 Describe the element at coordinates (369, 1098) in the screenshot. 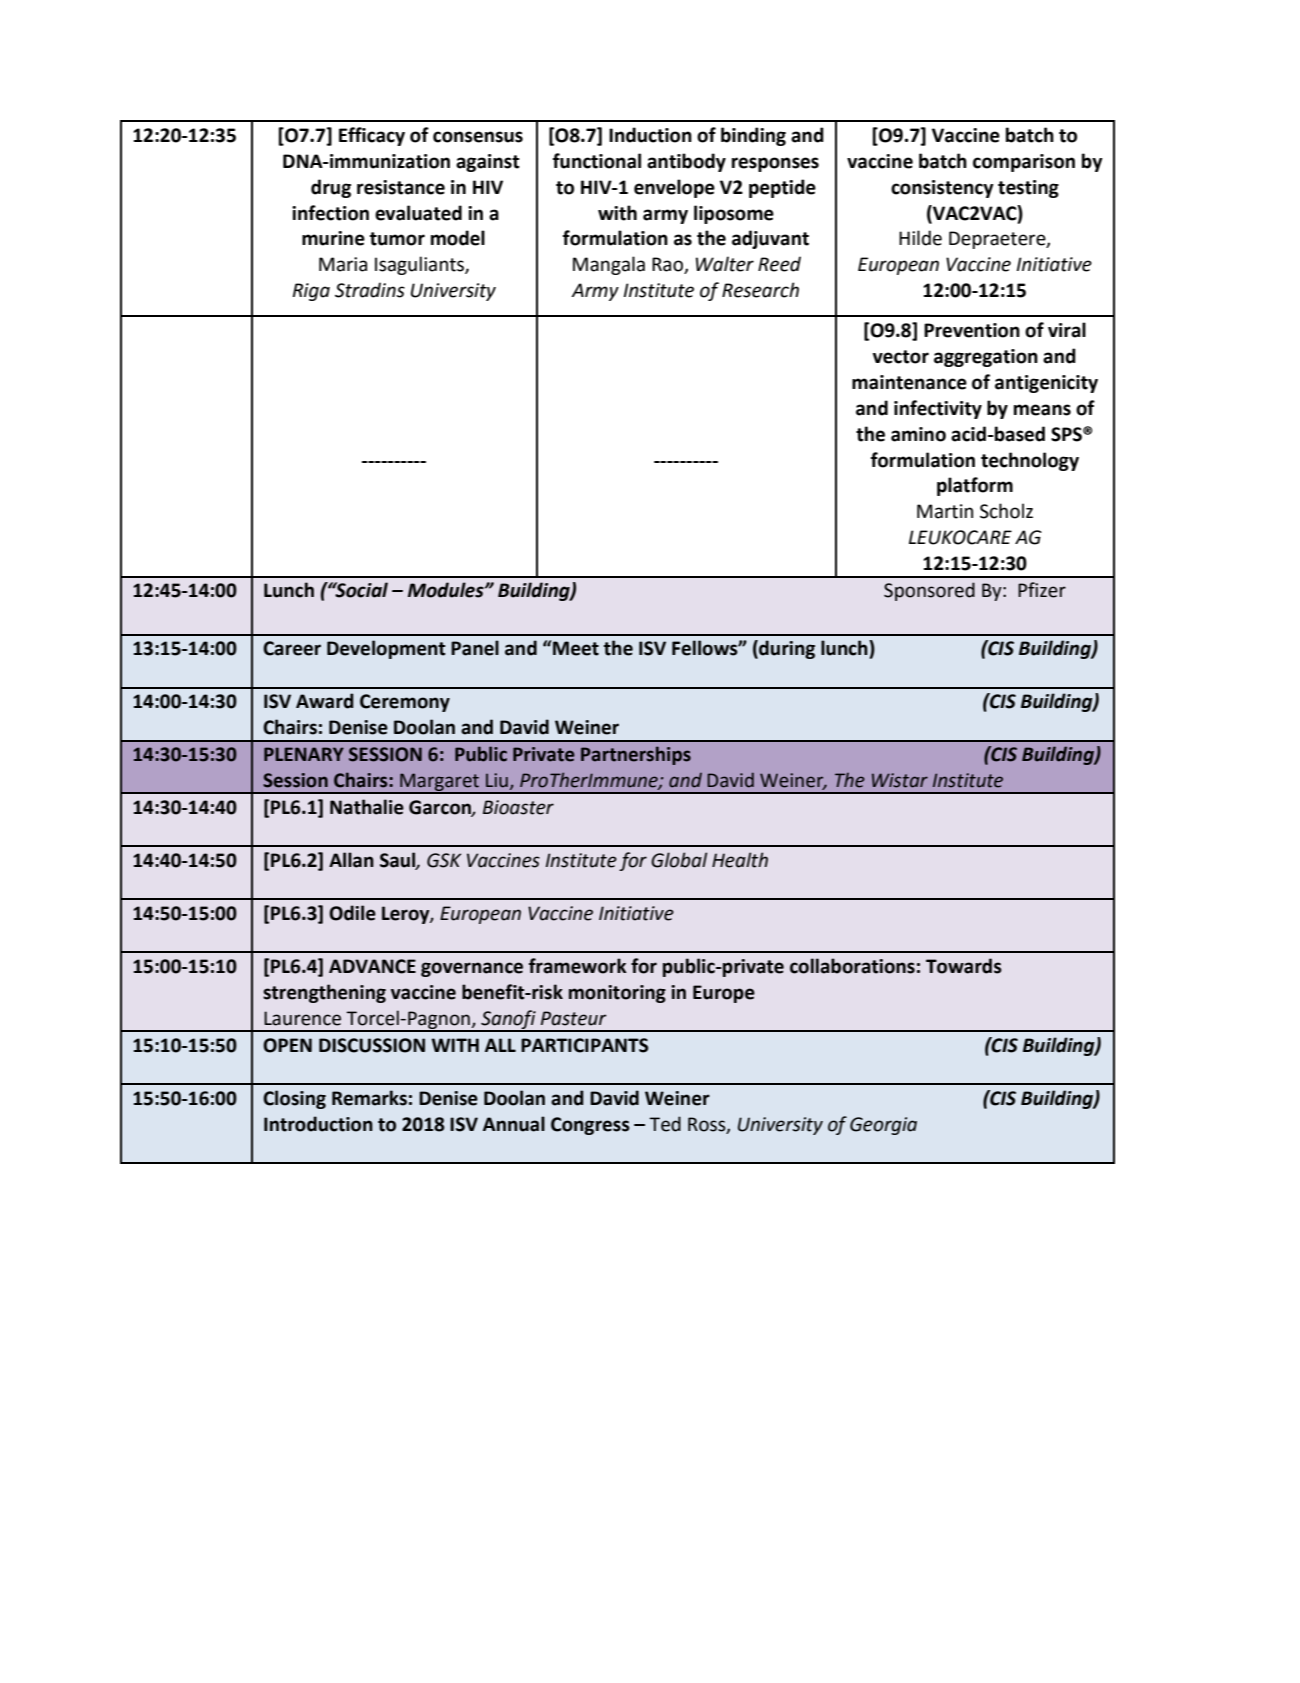

I see `Remarks` at that location.
